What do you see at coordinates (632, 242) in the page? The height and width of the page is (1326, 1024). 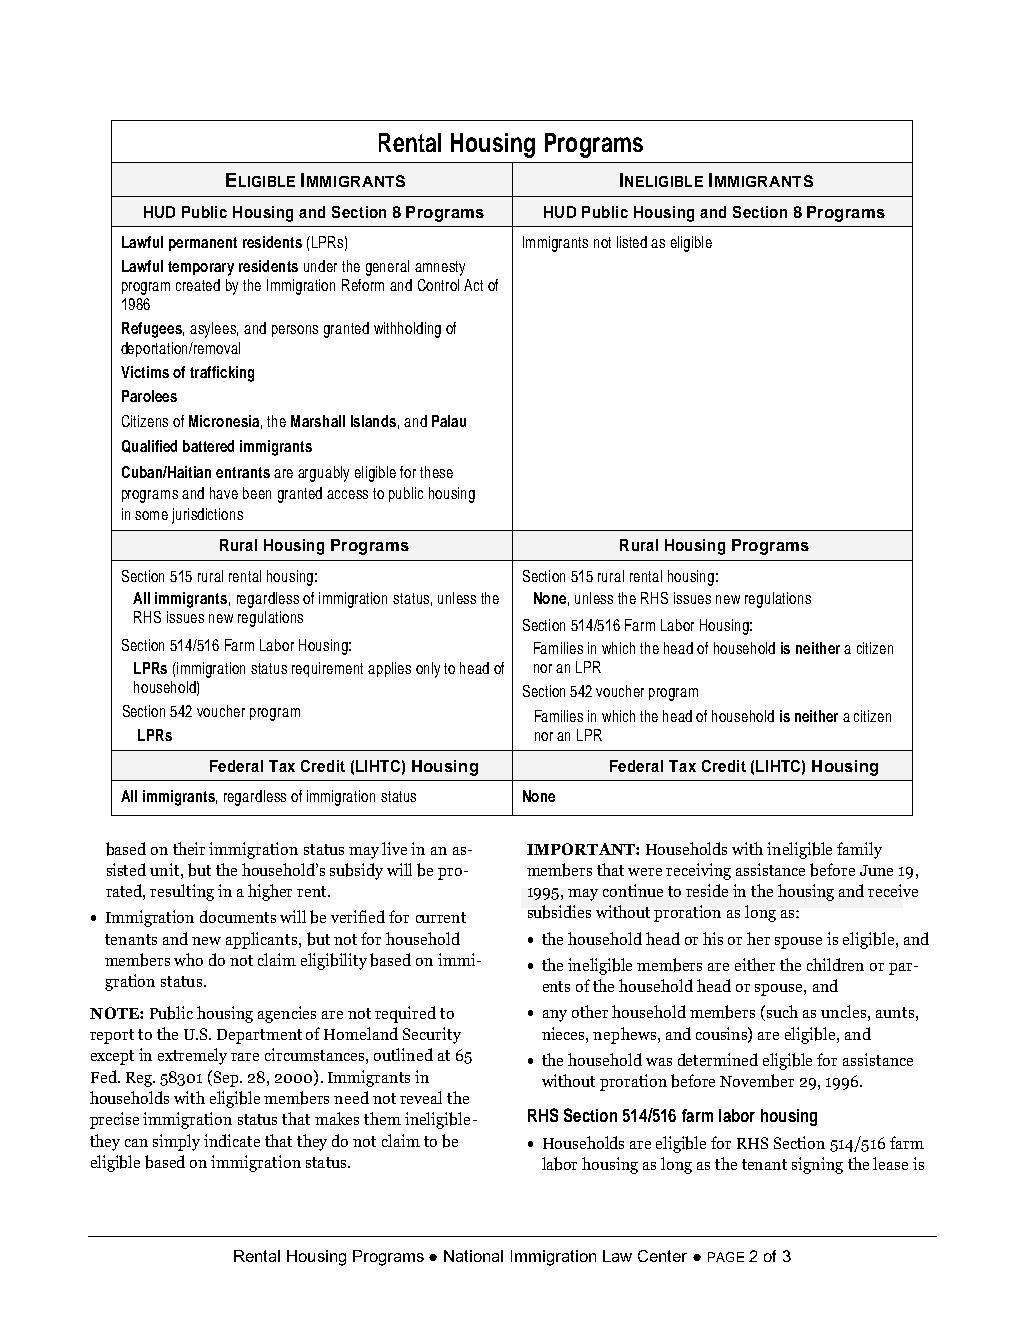 I see `listed` at bounding box center [632, 242].
